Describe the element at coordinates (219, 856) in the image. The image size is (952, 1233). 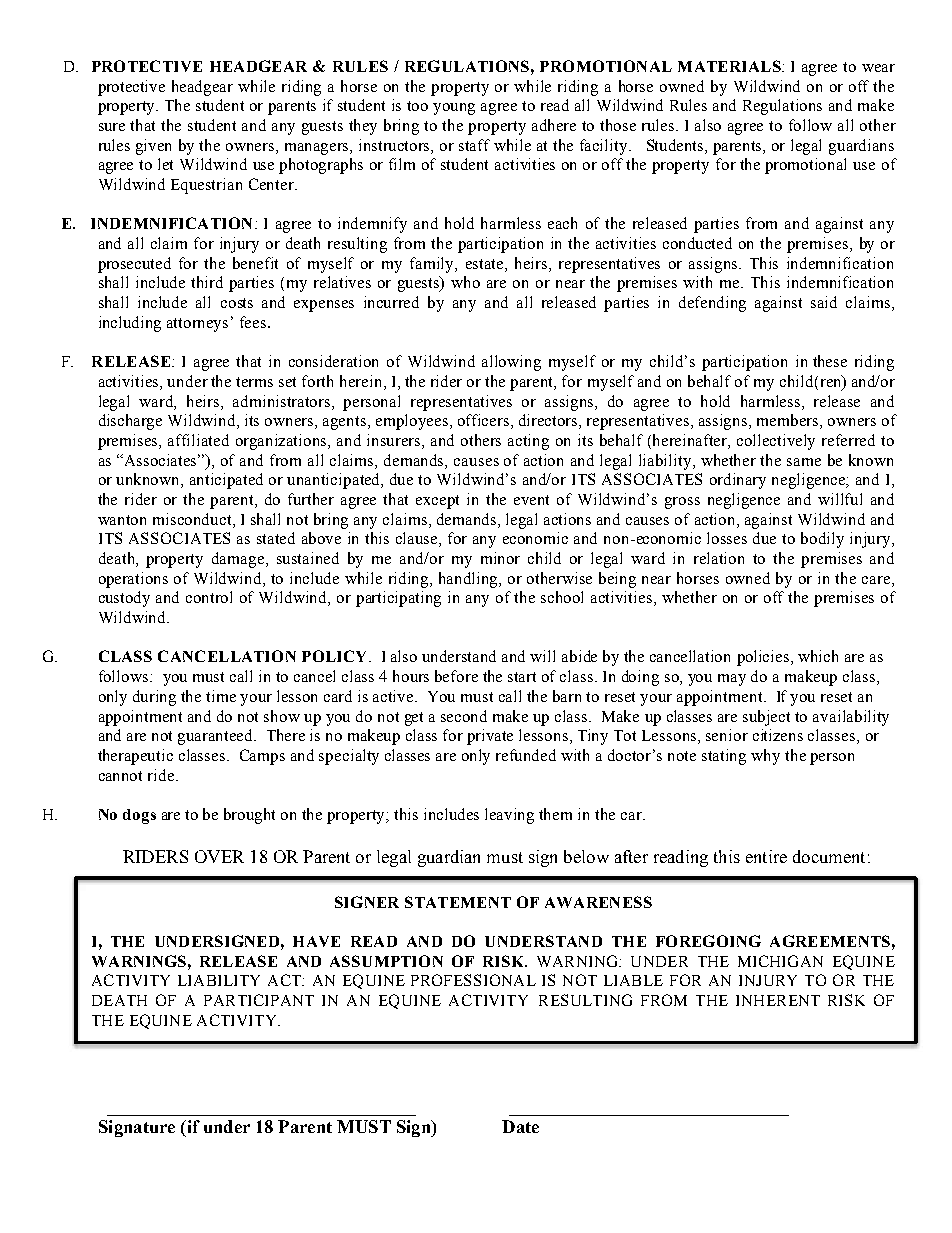
I see `OVER` at that location.
